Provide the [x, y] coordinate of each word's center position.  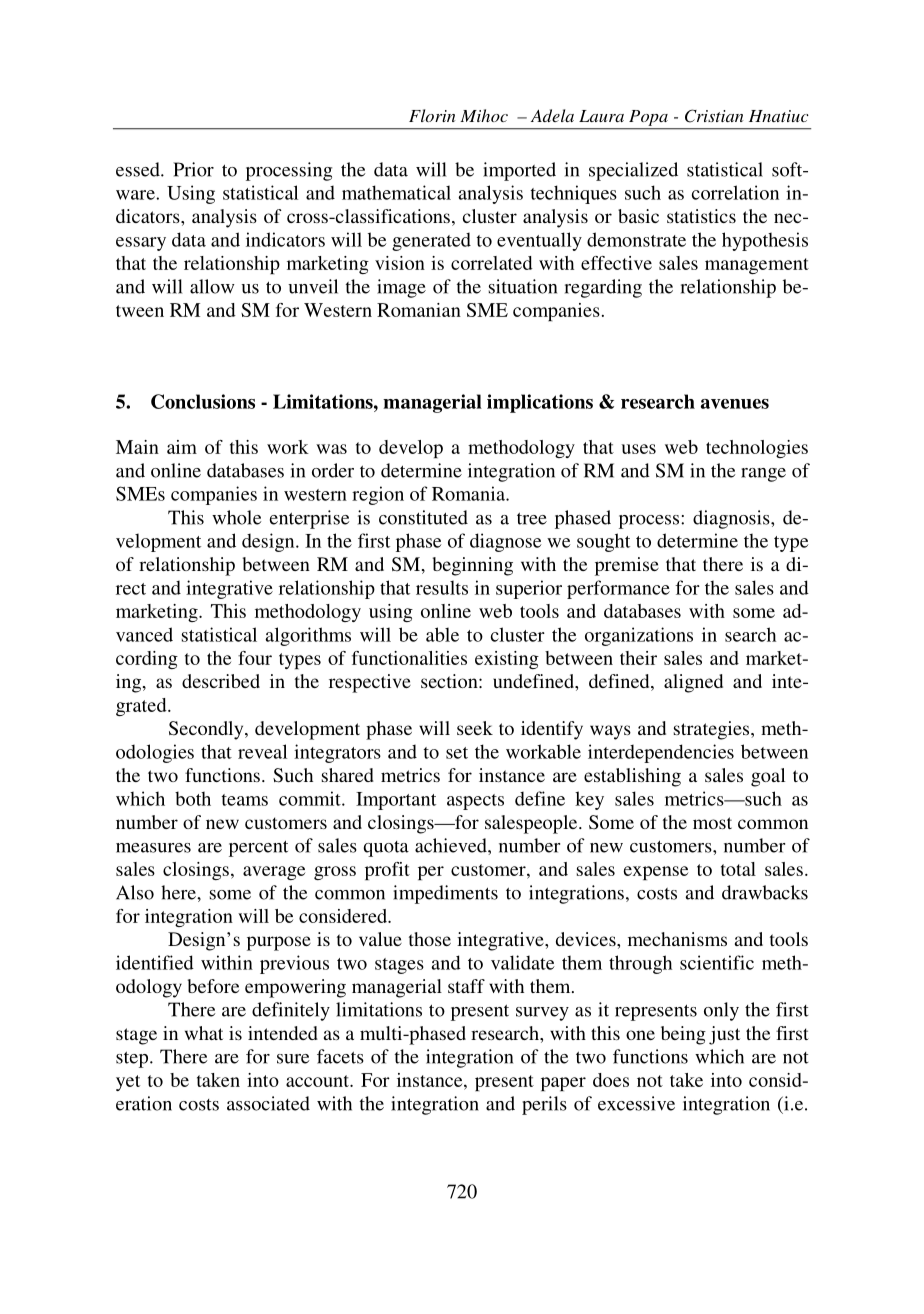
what [204, 1033]
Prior [193, 169]
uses [638, 449]
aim [182, 447]
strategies [713, 730]
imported [519, 171]
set [457, 753]
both [193, 798]
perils [544, 1105]
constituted [423, 517]
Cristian [714, 116]
